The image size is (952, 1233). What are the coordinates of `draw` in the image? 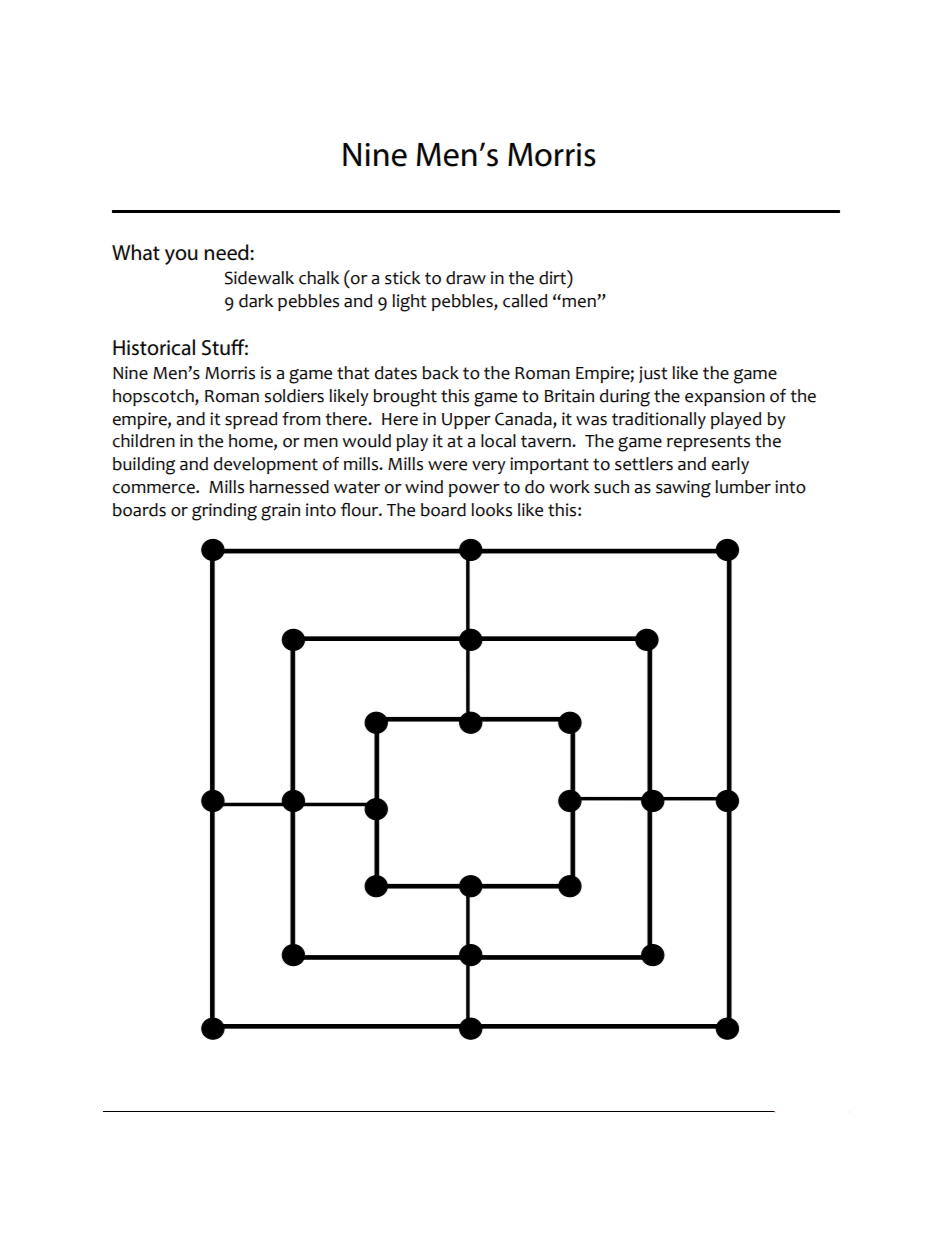 It's located at (466, 278).
